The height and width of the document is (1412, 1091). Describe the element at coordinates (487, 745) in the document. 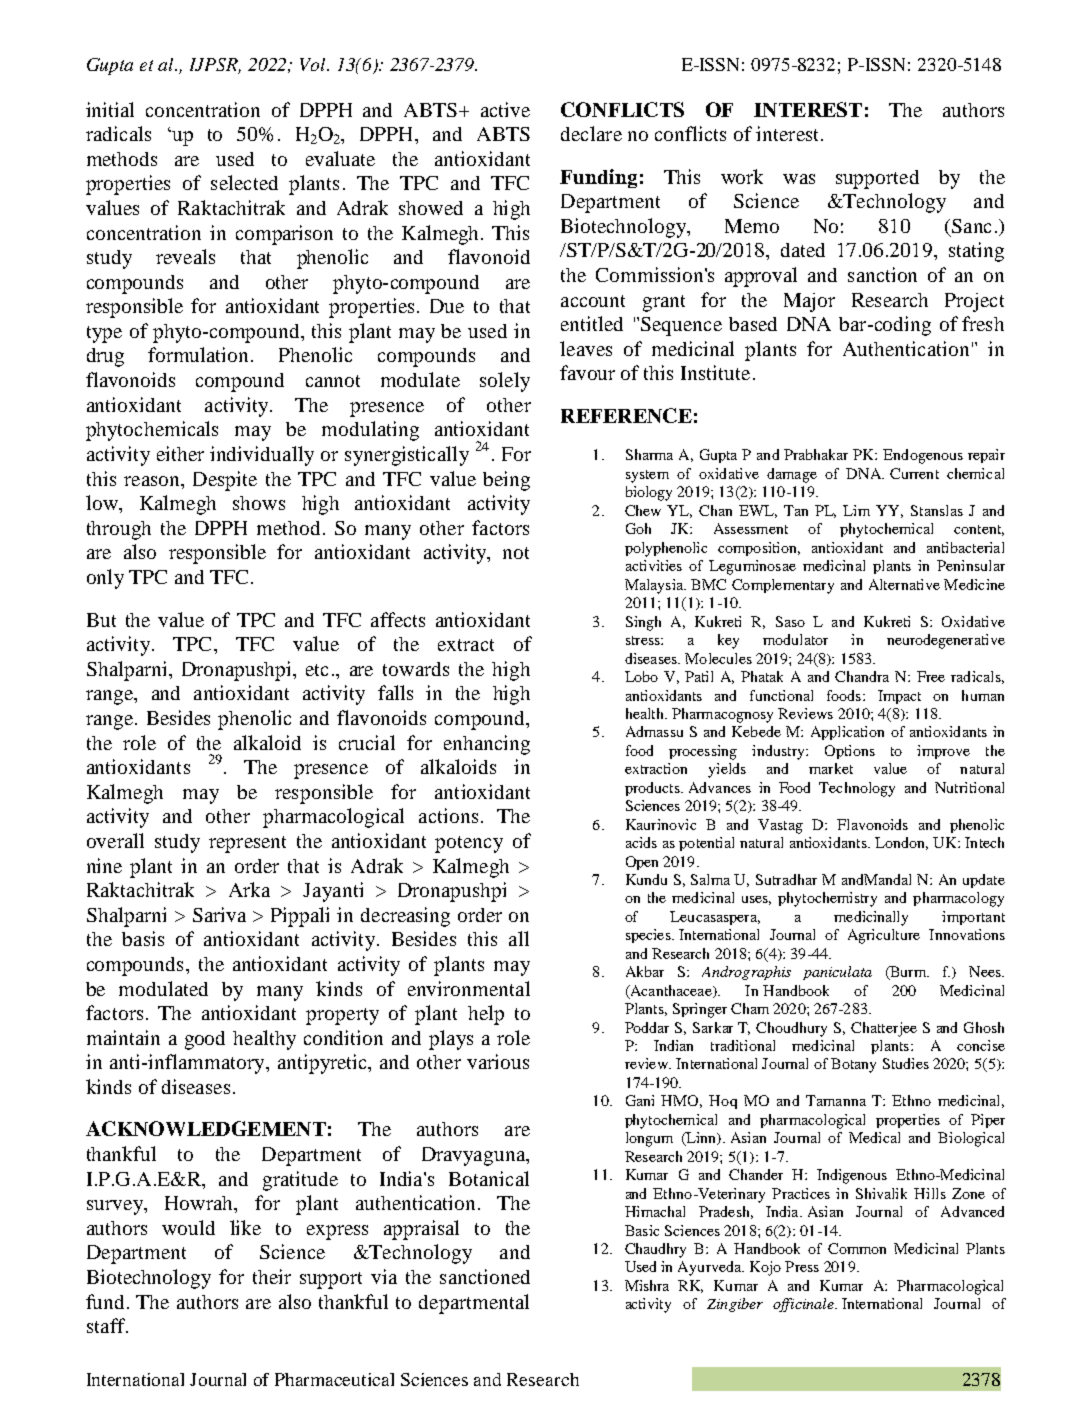

I see `enhancing` at that location.
